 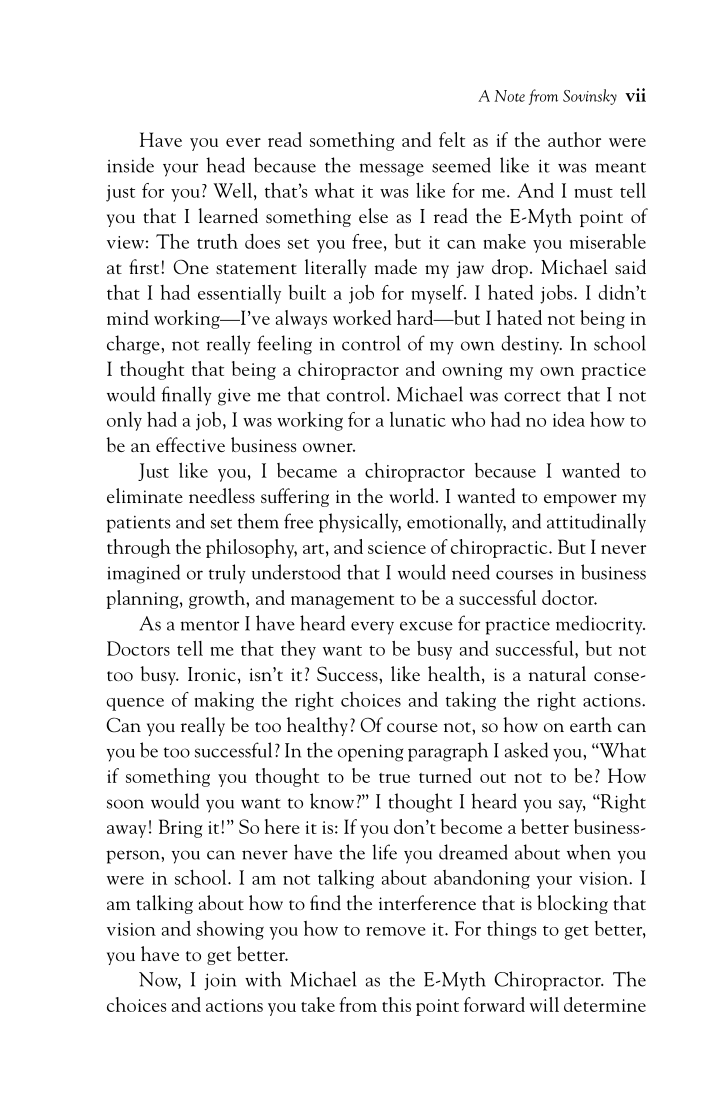 I want to click on science, so click(x=397, y=547).
